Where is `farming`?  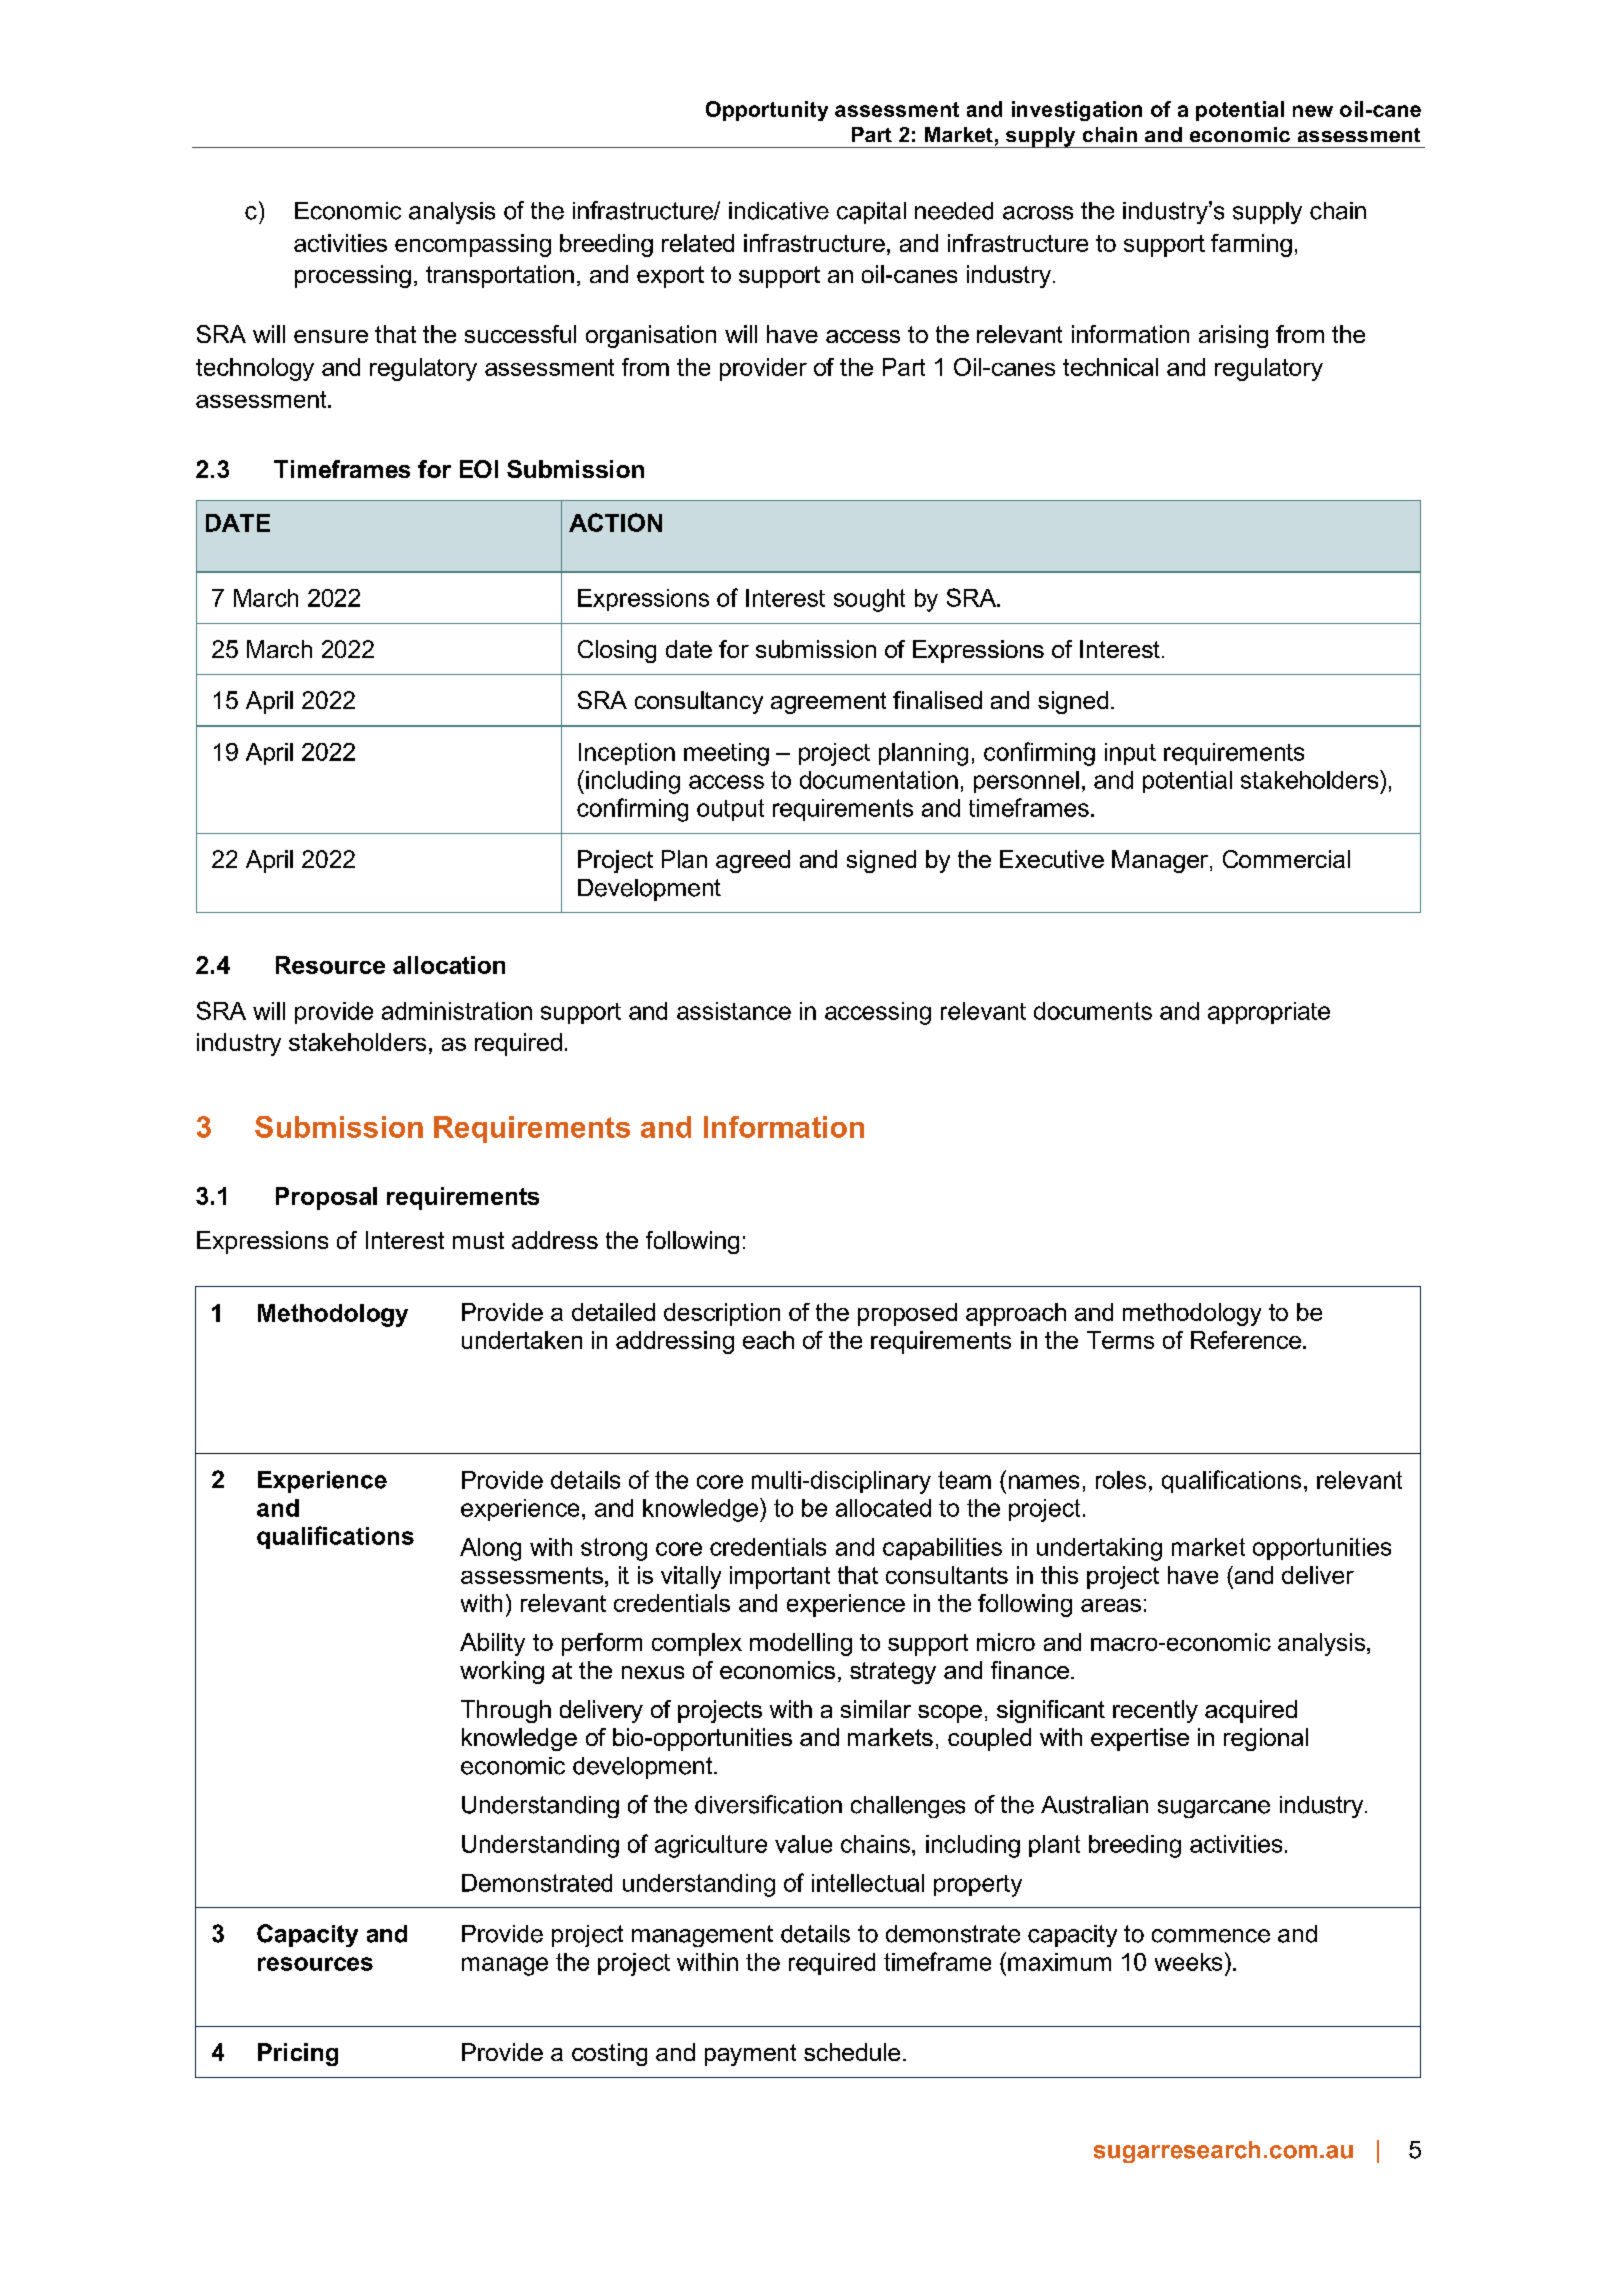
farming is located at coordinates (1251, 245).
